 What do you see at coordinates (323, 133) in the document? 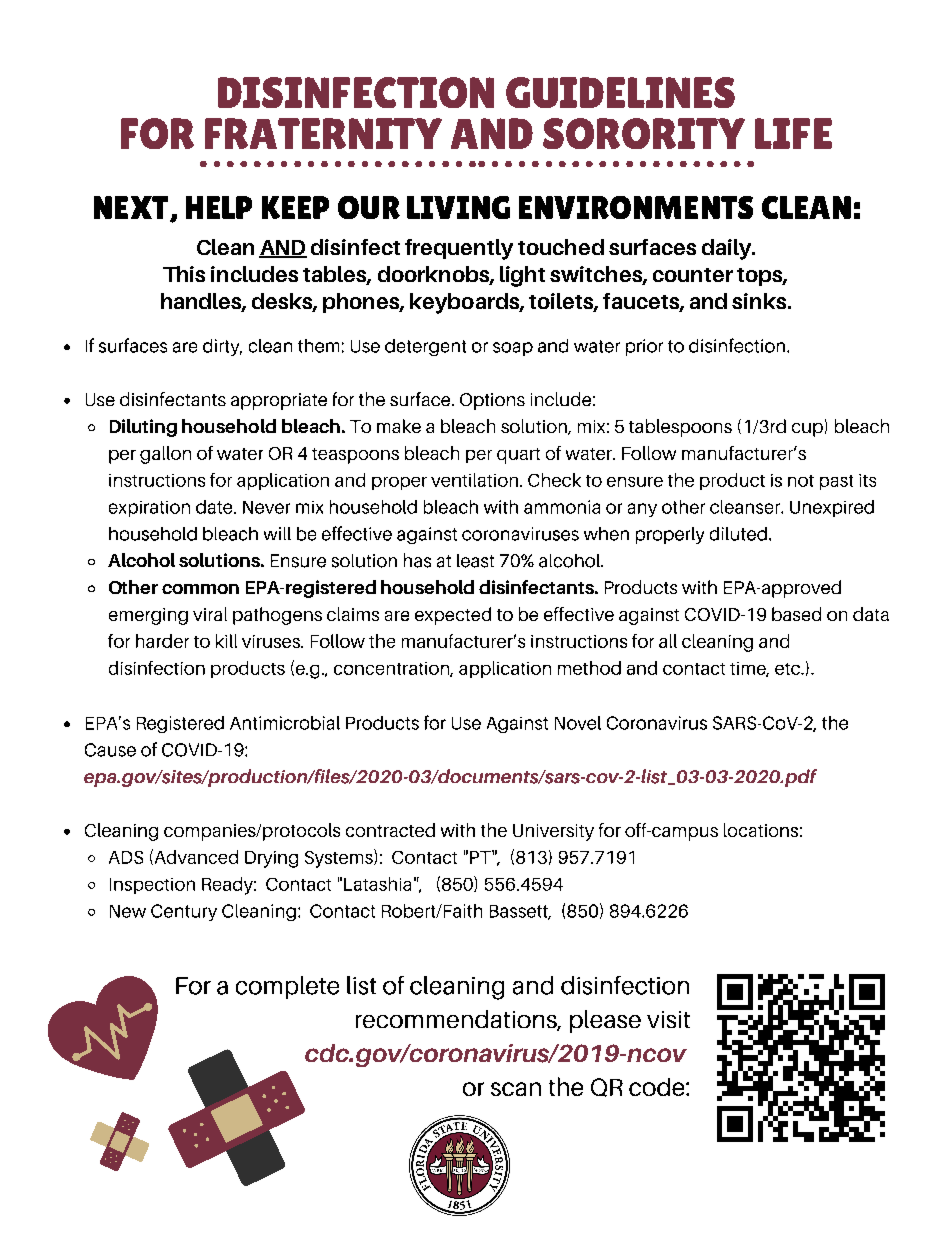
I see `FRATERNITY` at bounding box center [323, 133].
